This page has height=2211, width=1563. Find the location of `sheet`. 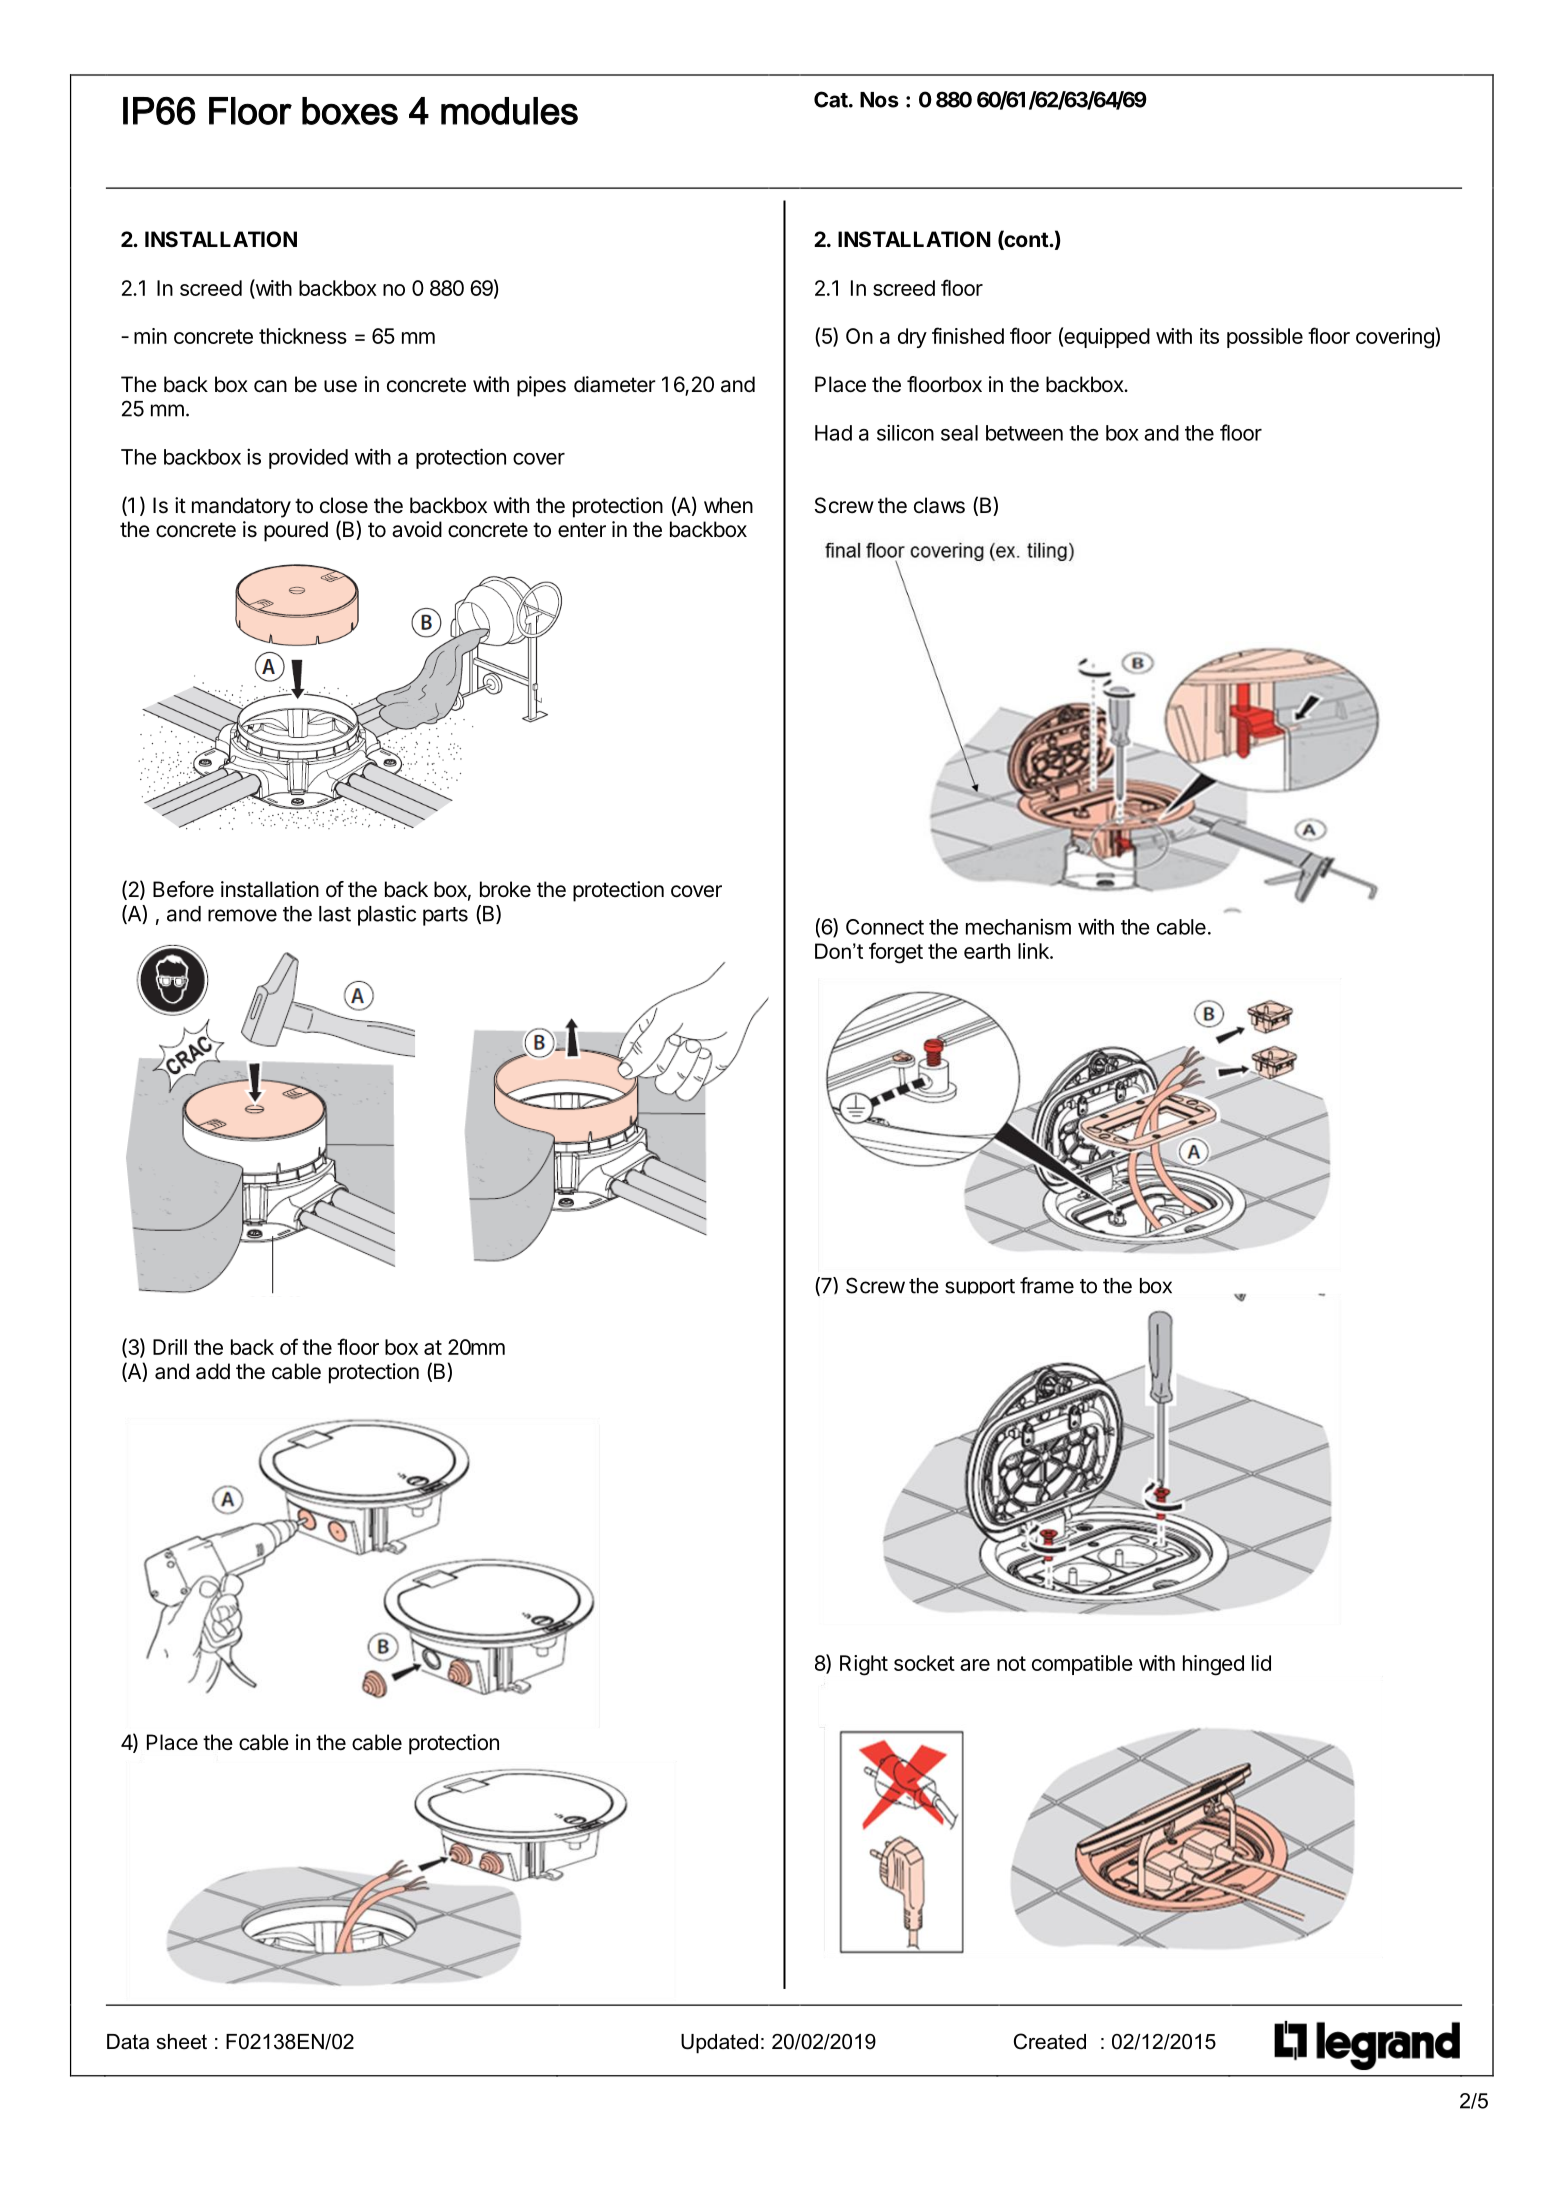

sheet is located at coordinates (182, 2042).
